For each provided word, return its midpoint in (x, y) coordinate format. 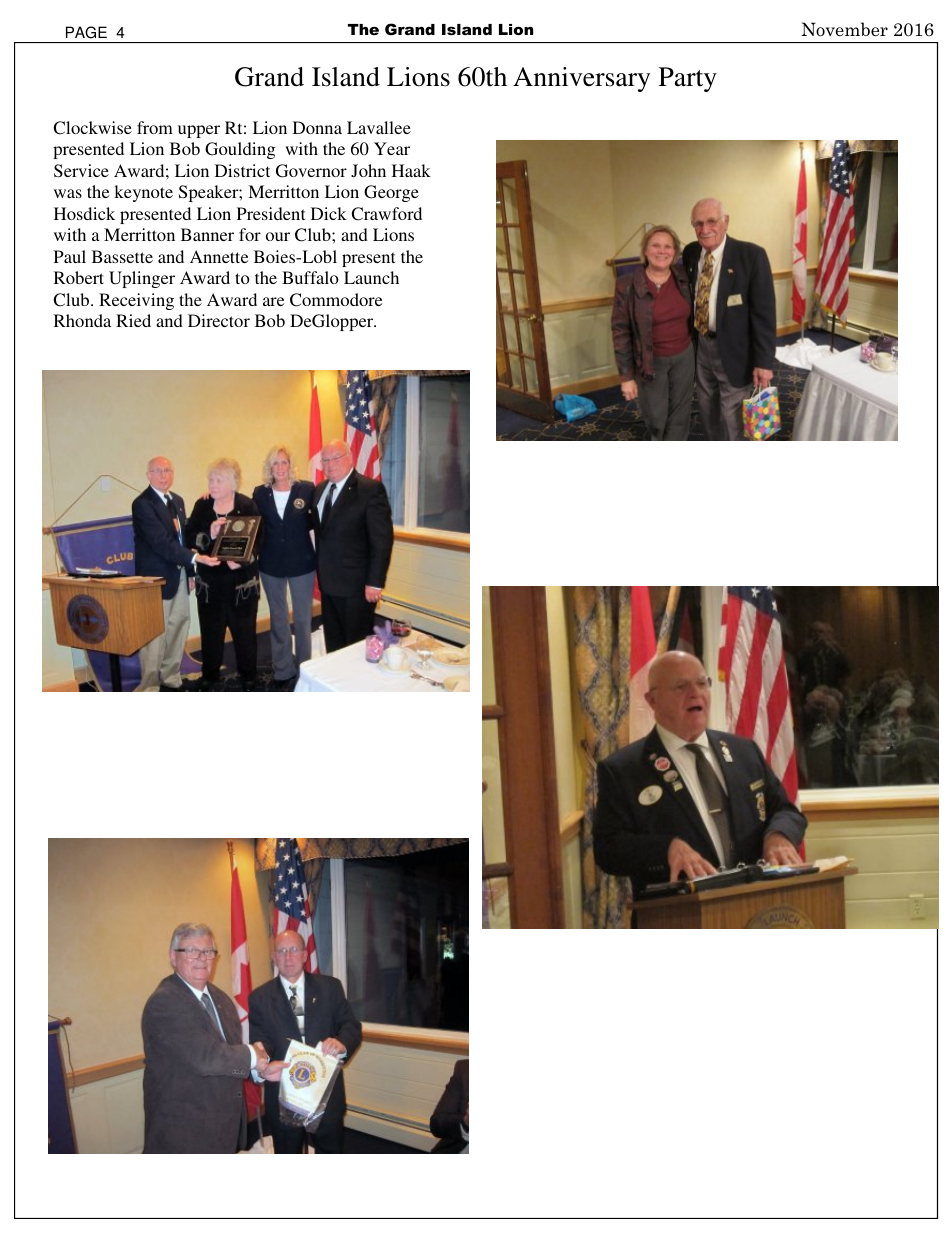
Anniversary (581, 79)
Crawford (386, 214)
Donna (317, 127)
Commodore (336, 300)
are (273, 301)
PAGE (86, 32)
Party (688, 79)
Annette (219, 256)
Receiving (136, 301)
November (845, 29)
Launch (371, 277)
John (368, 171)
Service (81, 171)
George (391, 193)
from (155, 127)
